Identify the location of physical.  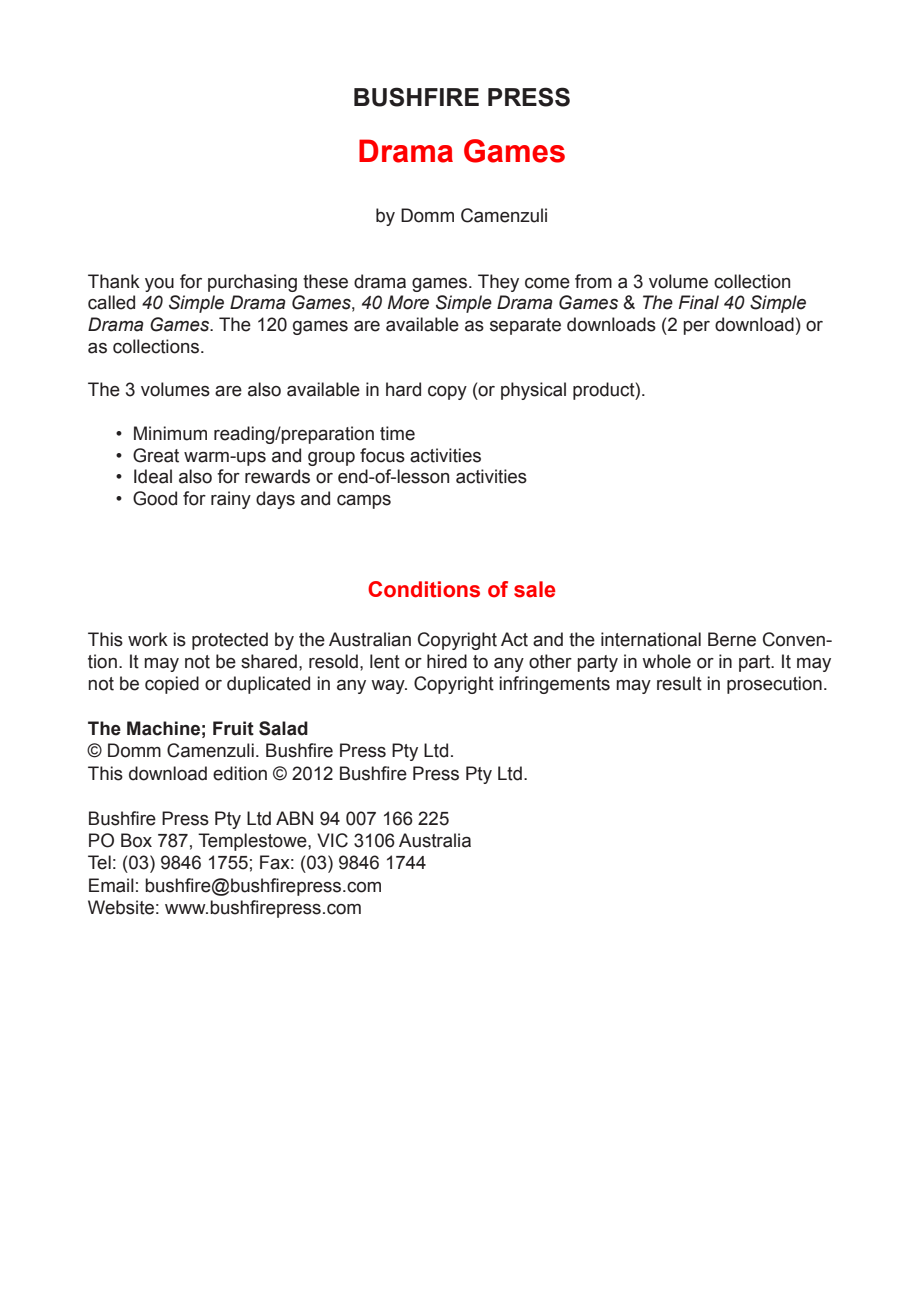
(533, 391).
